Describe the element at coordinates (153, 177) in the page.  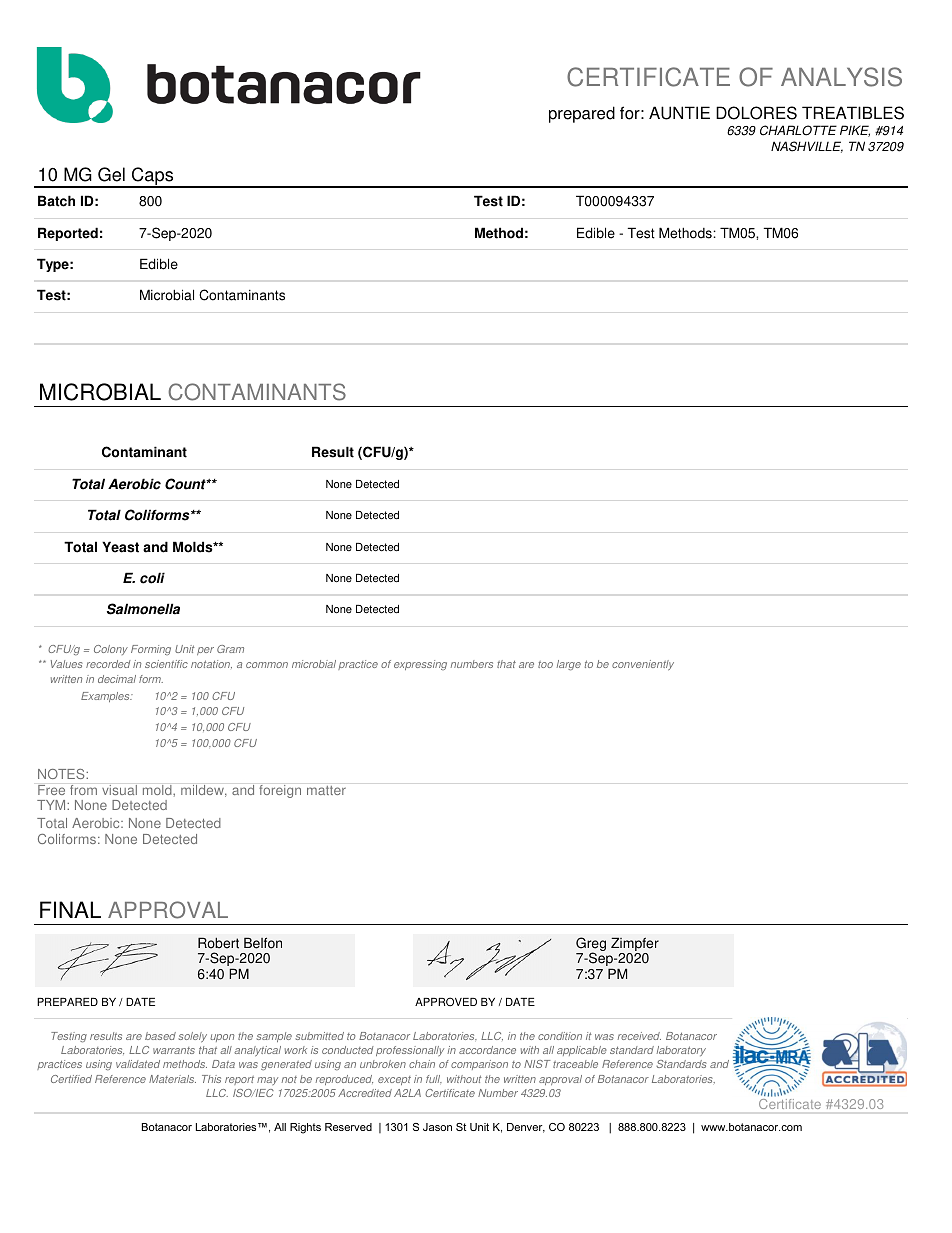
I see `Caps` at that location.
